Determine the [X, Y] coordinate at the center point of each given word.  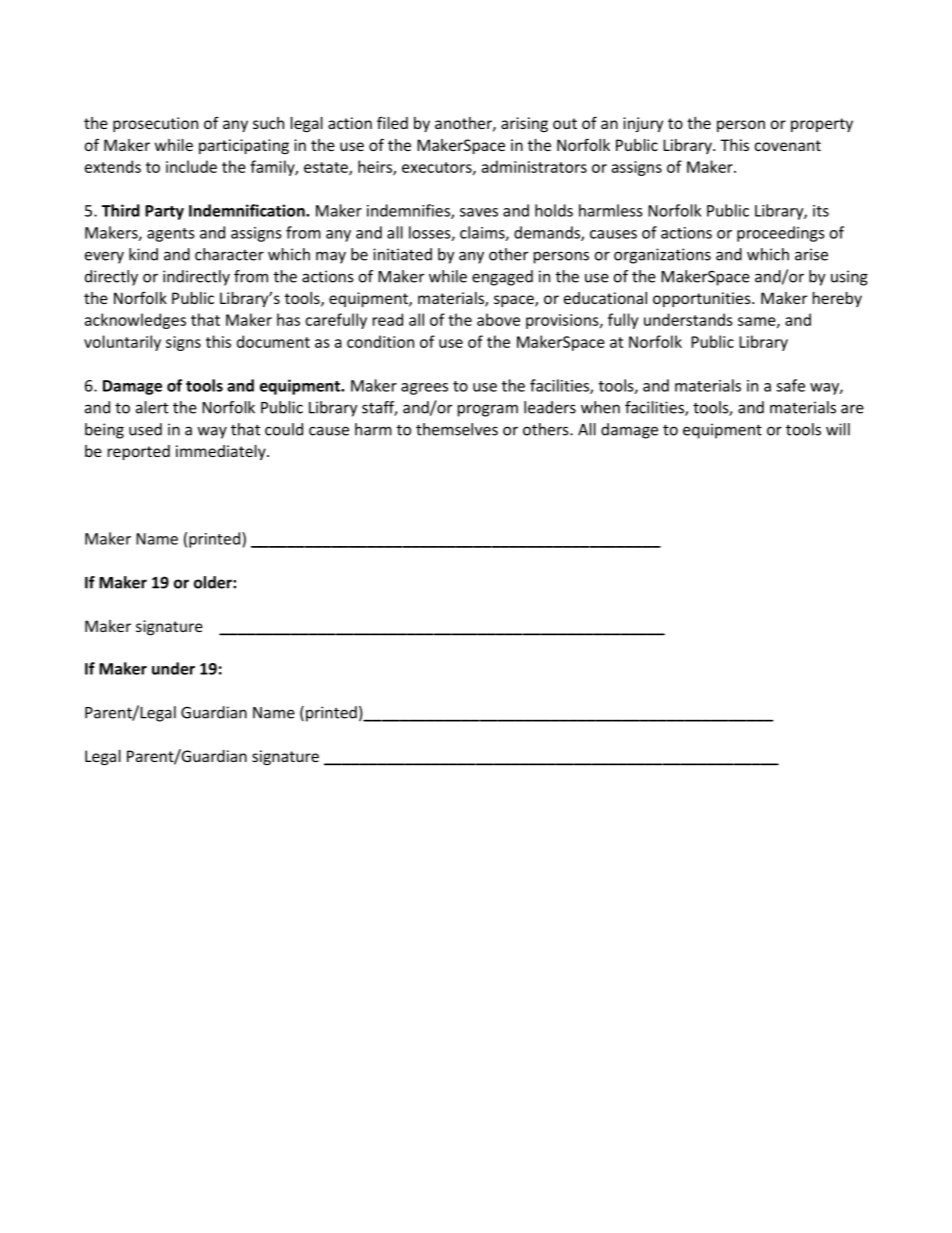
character [229, 254]
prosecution [155, 124]
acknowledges [135, 321]
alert [152, 407]
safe [790, 385]
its [821, 211]
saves [479, 212]
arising [524, 124]
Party [164, 212]
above [498, 319]
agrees [424, 389]
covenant [788, 145]
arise [811, 254]
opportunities [703, 299]
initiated [402, 254]
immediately [222, 452]
